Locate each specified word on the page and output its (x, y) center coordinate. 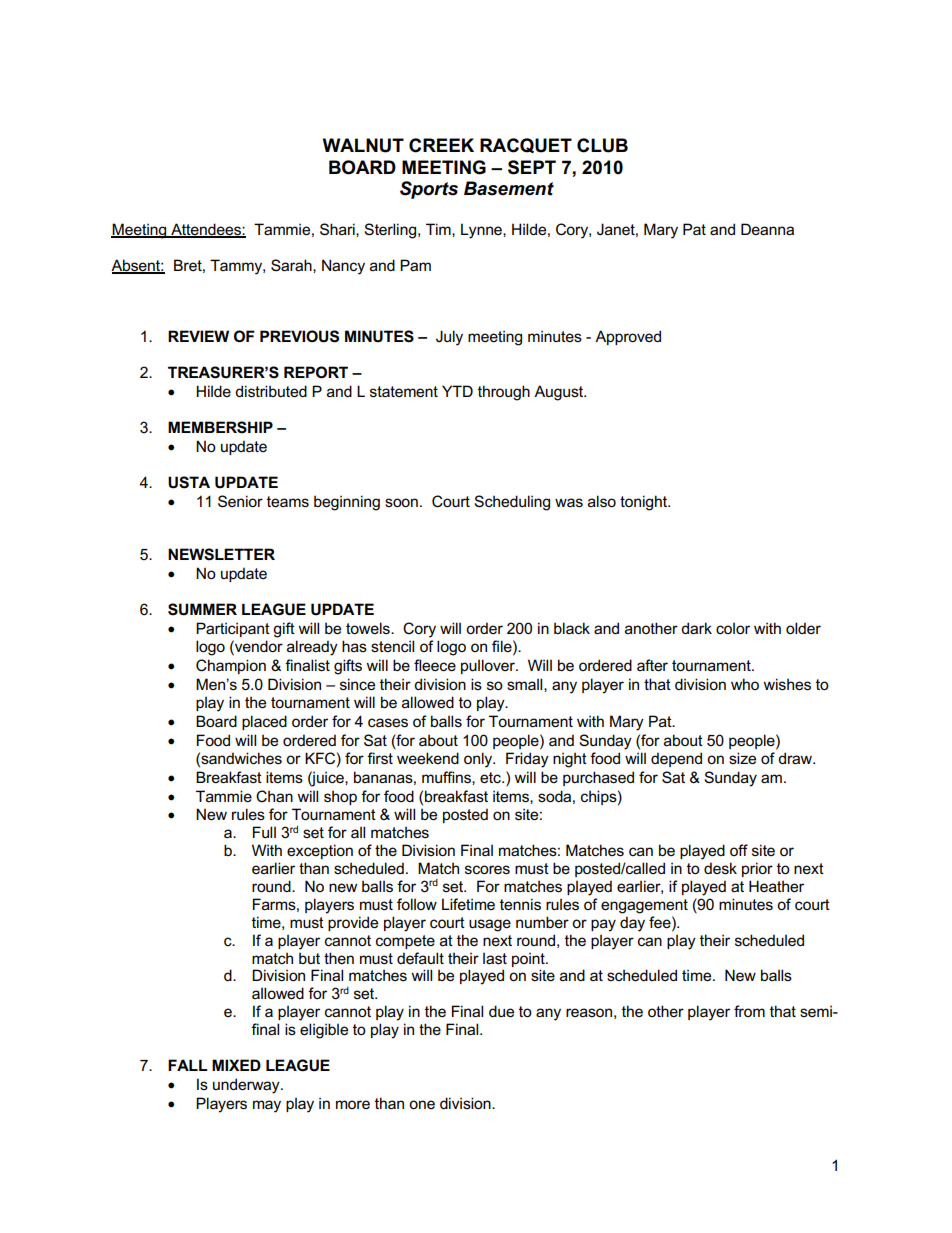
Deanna (767, 229)
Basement (509, 188)
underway (247, 1086)
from (749, 1011)
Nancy (343, 267)
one (422, 1104)
